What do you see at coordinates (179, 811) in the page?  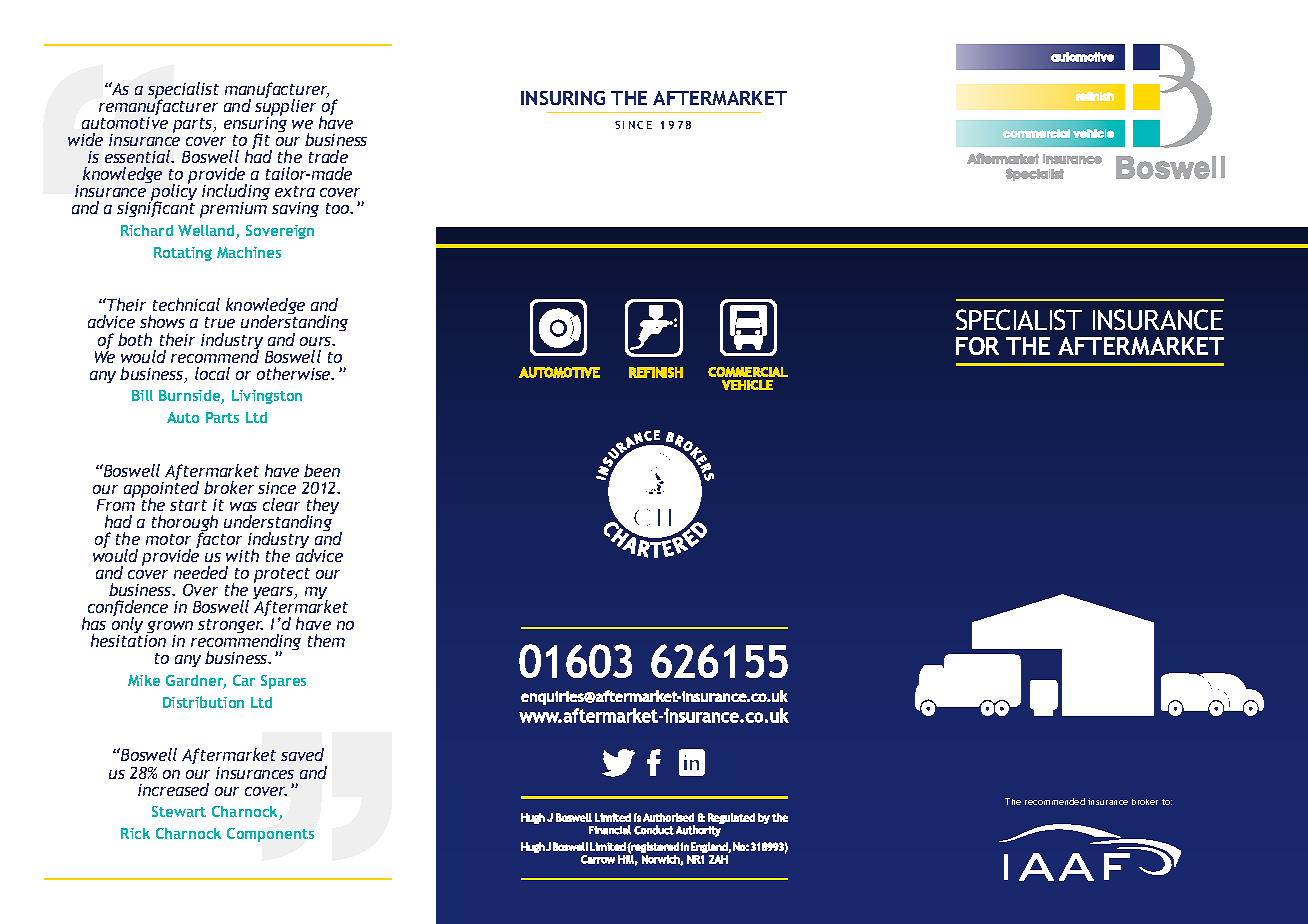 I see `Stewart` at bounding box center [179, 811].
